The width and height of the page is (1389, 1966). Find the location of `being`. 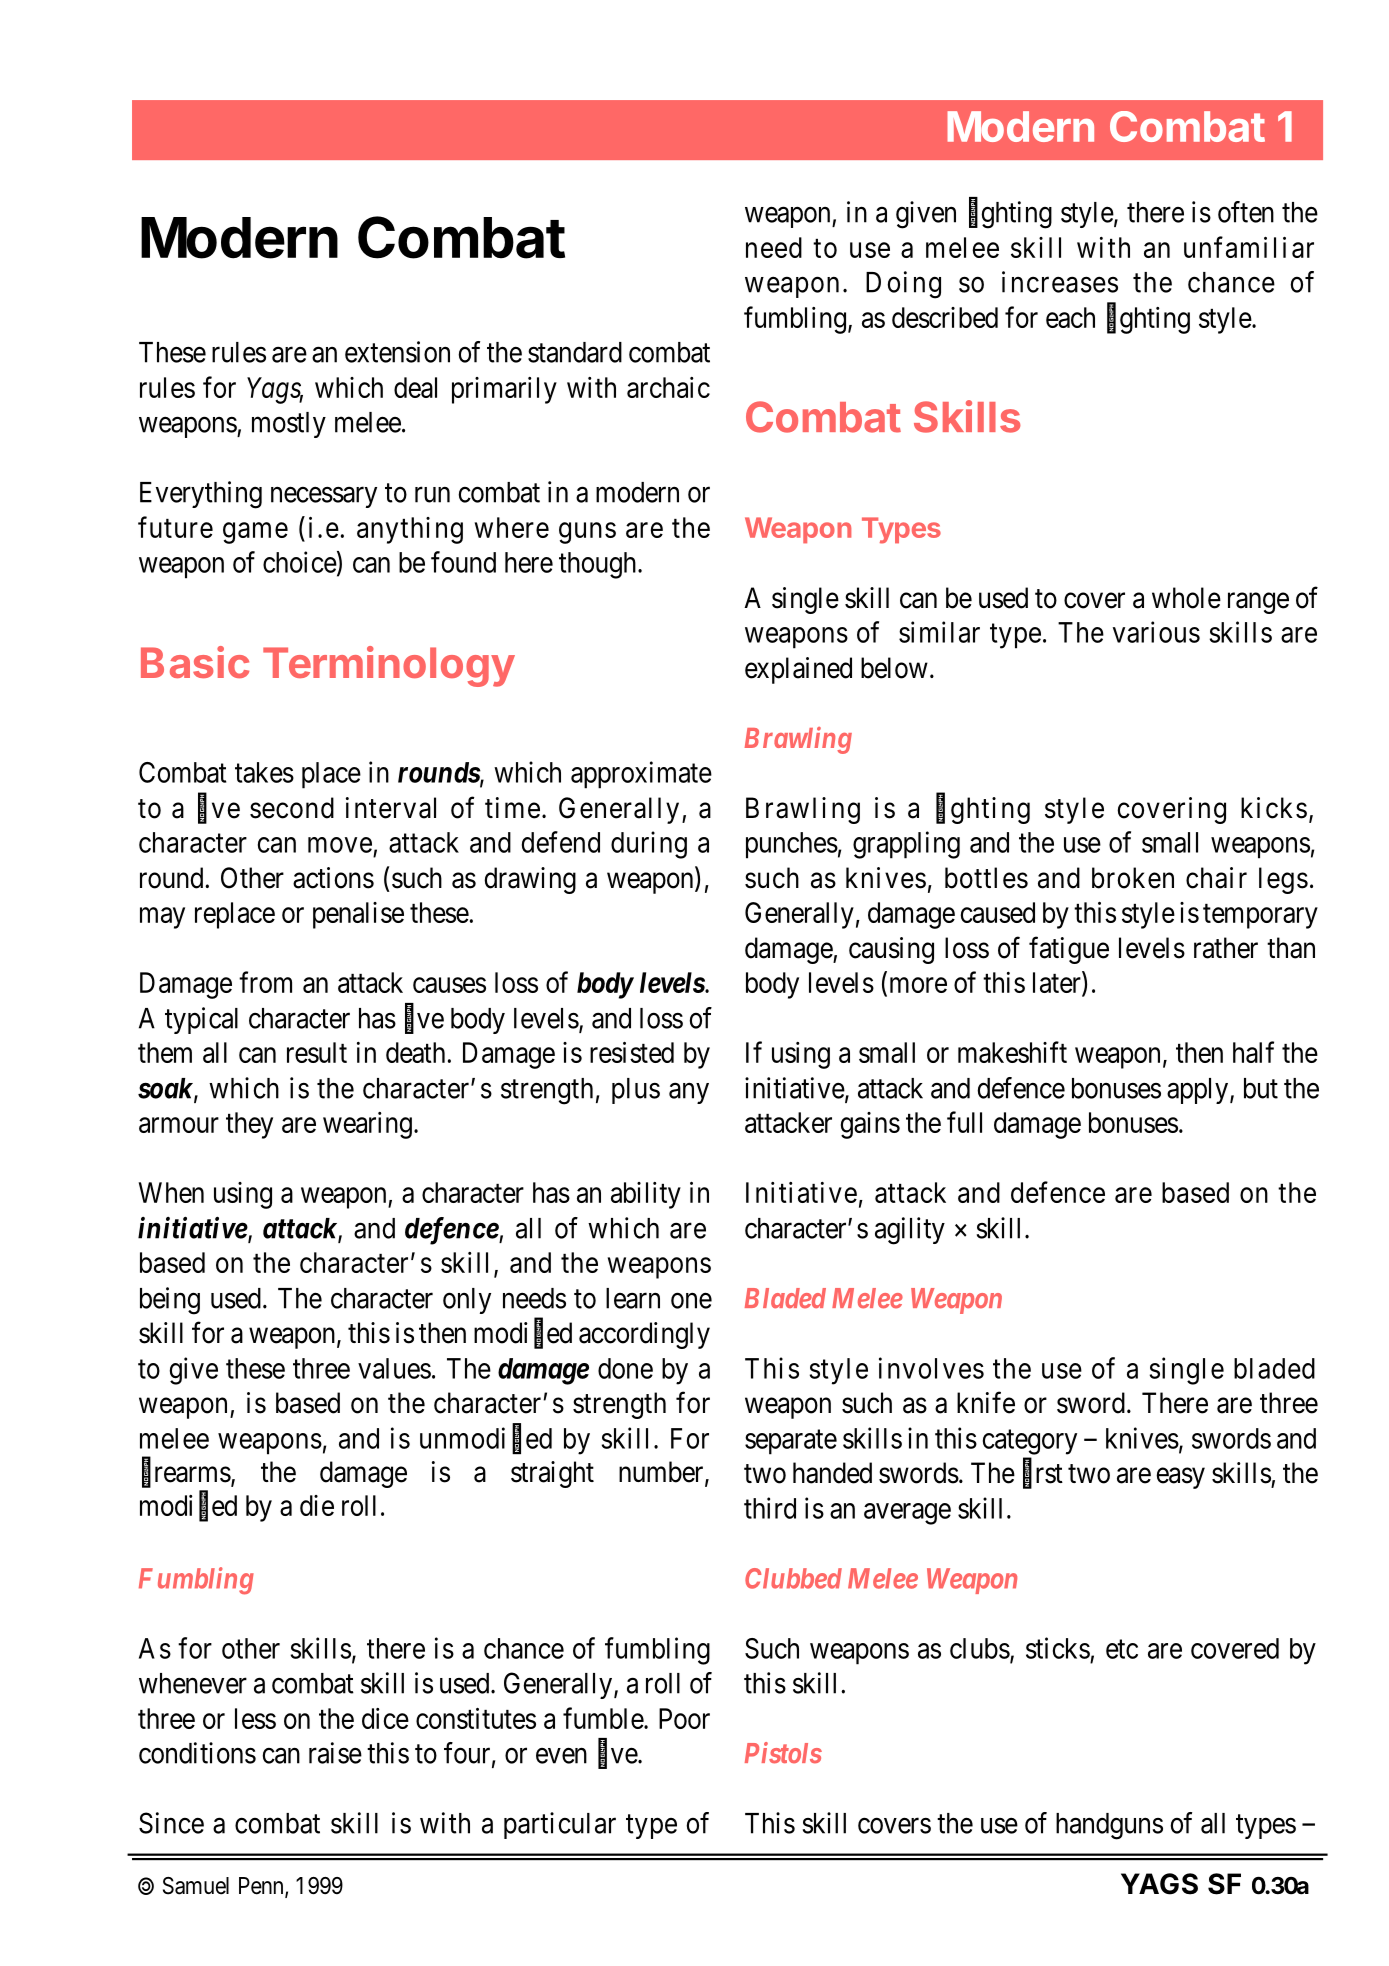

being is located at coordinates (170, 1301).
